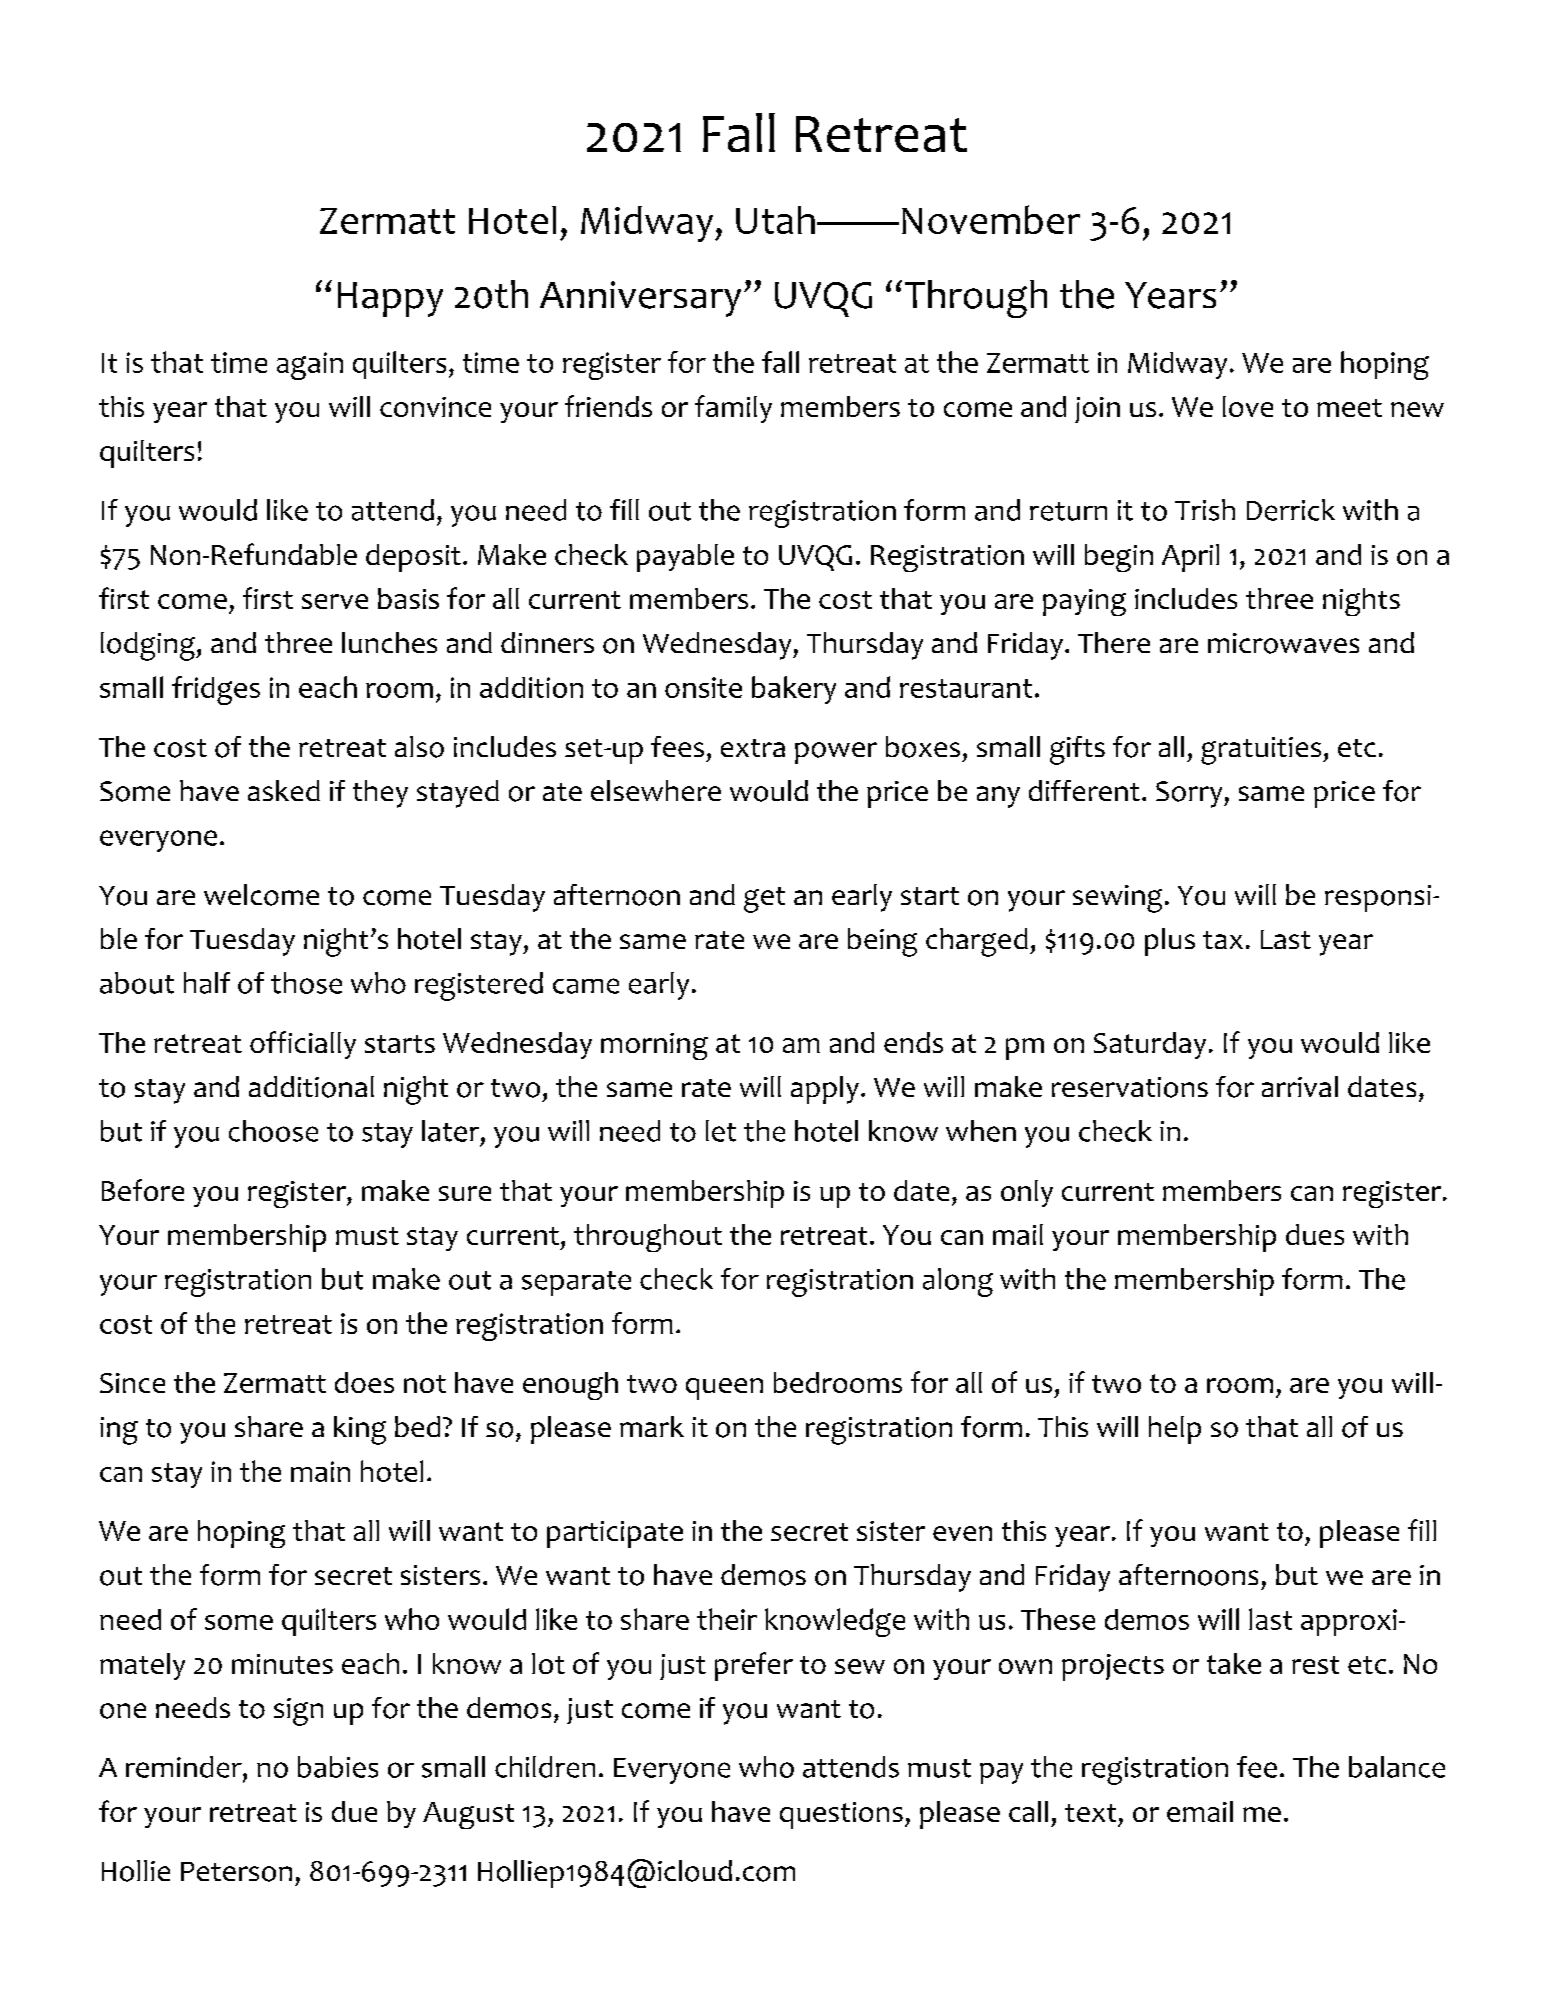 Image resolution: width=1553 pixels, height=2010 pixels. I want to click on again, so click(310, 366).
